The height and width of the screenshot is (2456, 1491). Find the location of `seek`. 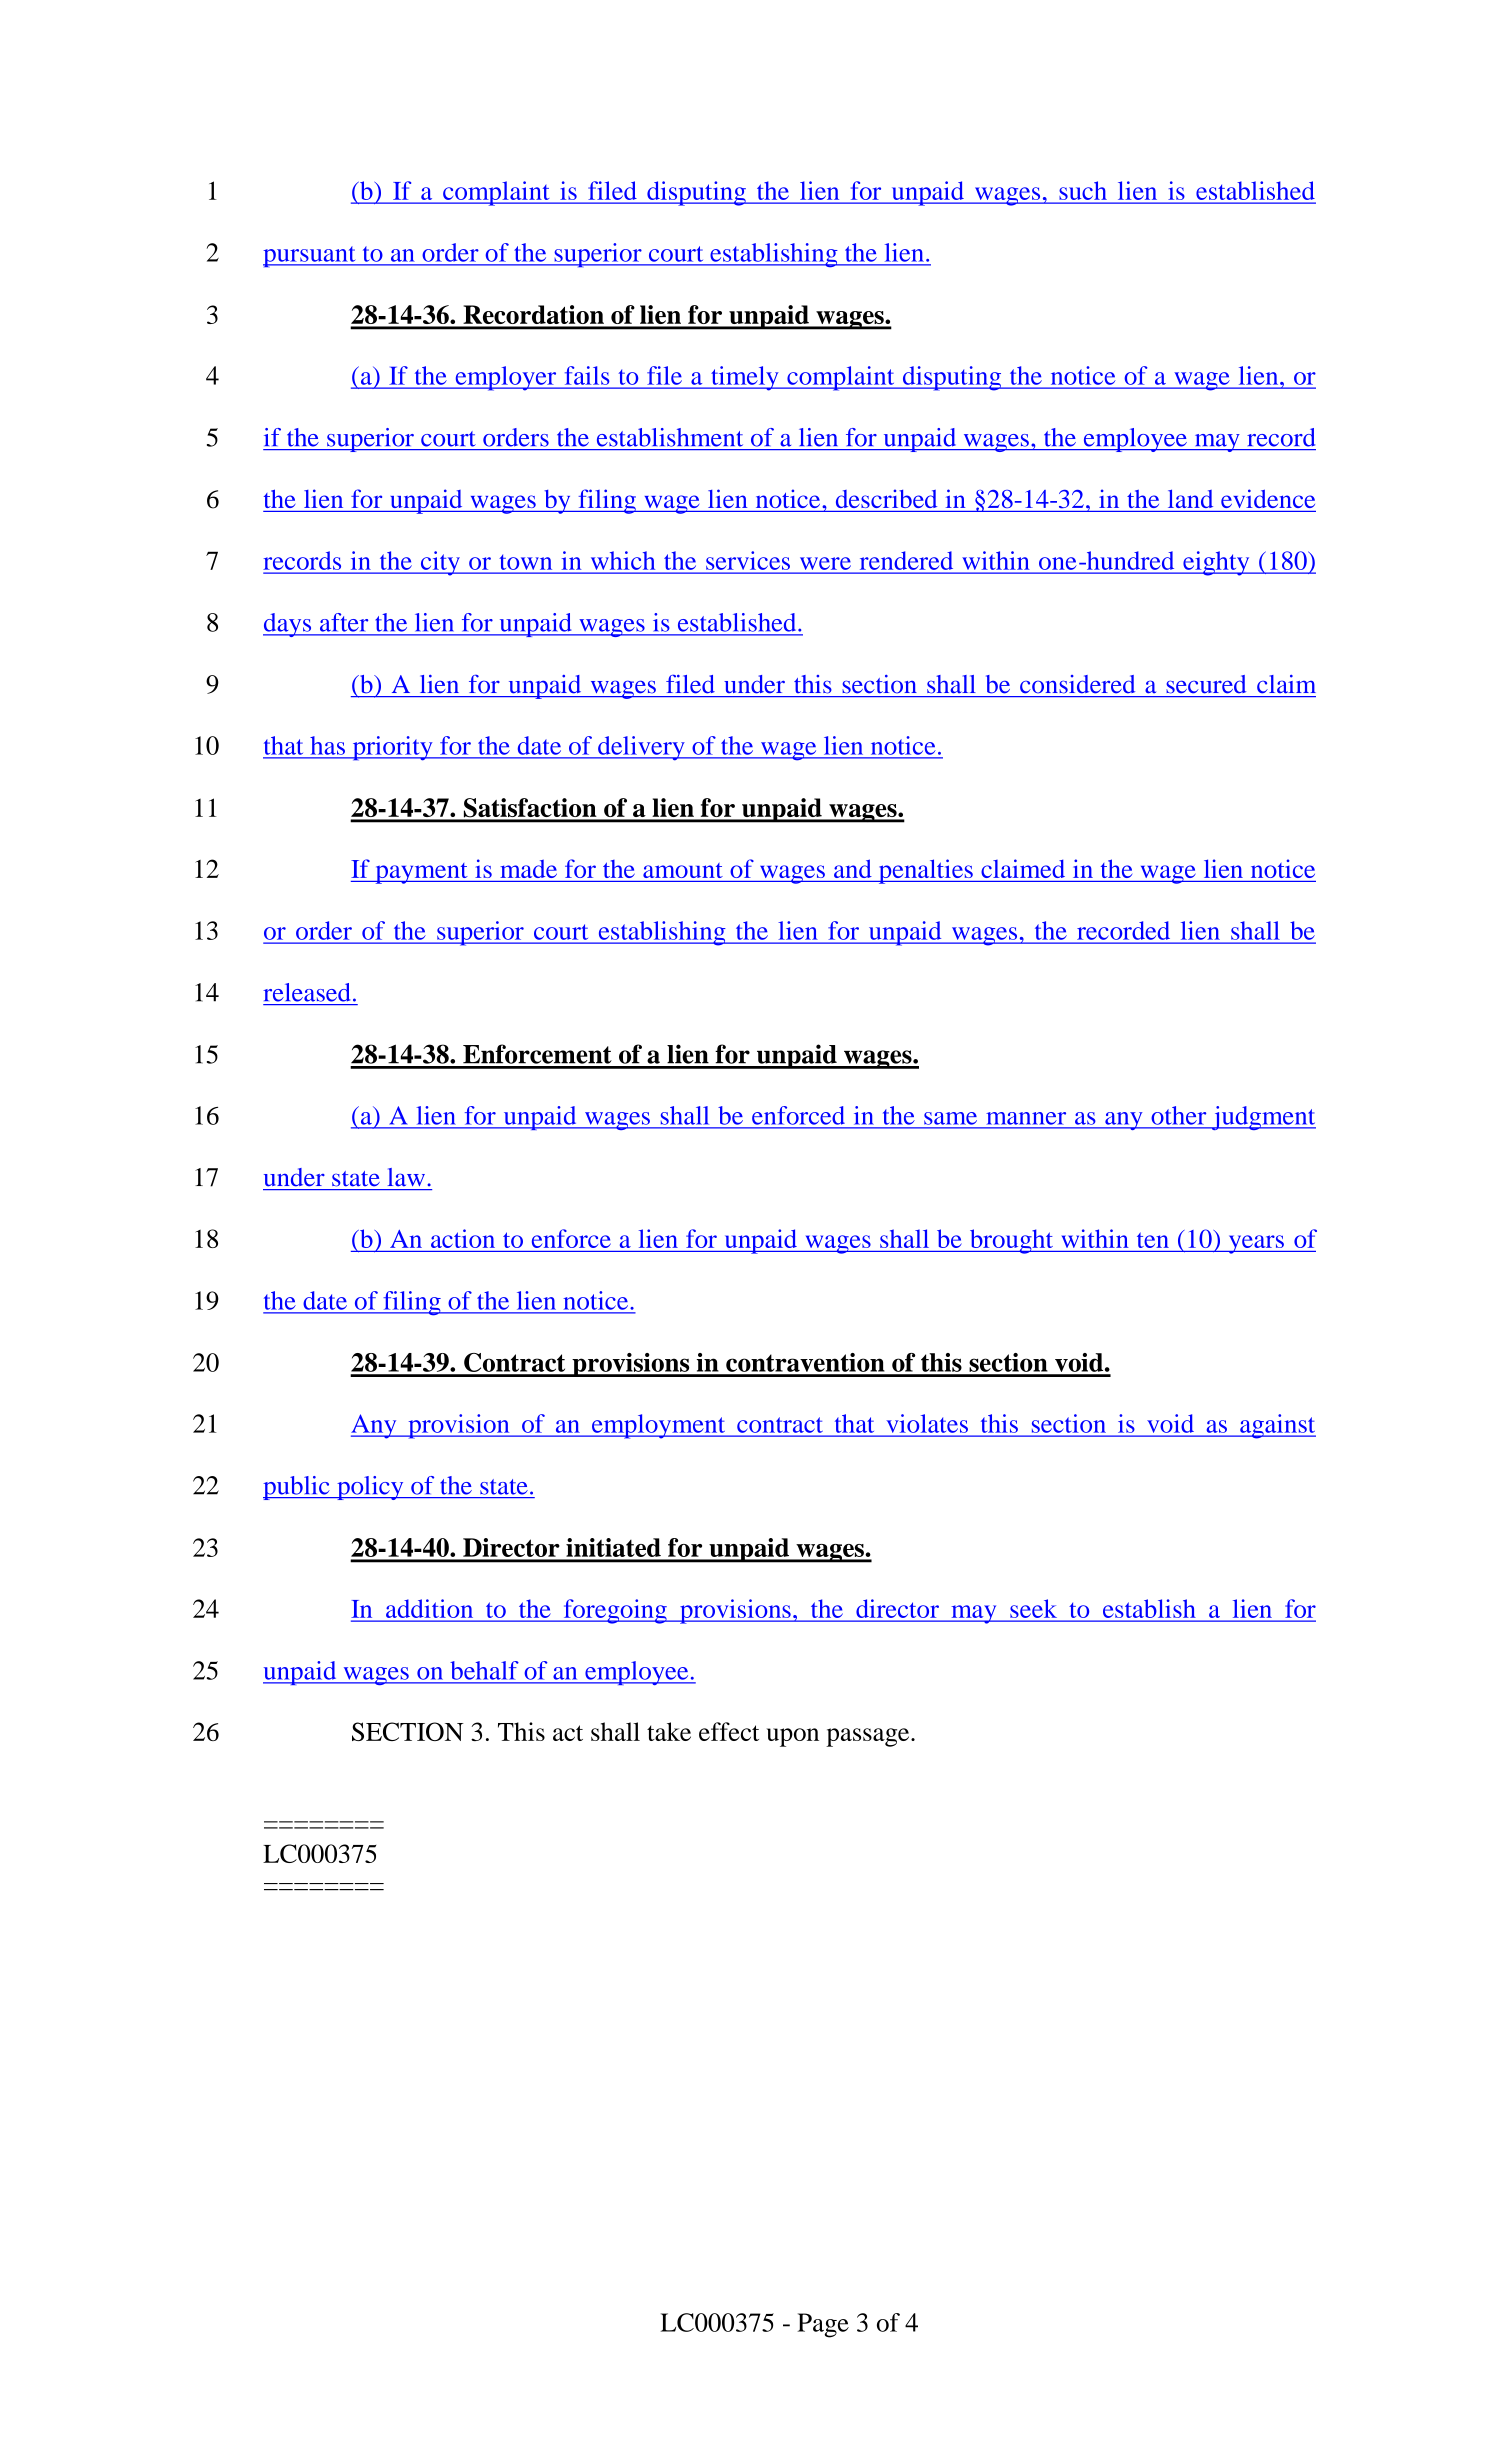

seek is located at coordinates (1033, 1608).
